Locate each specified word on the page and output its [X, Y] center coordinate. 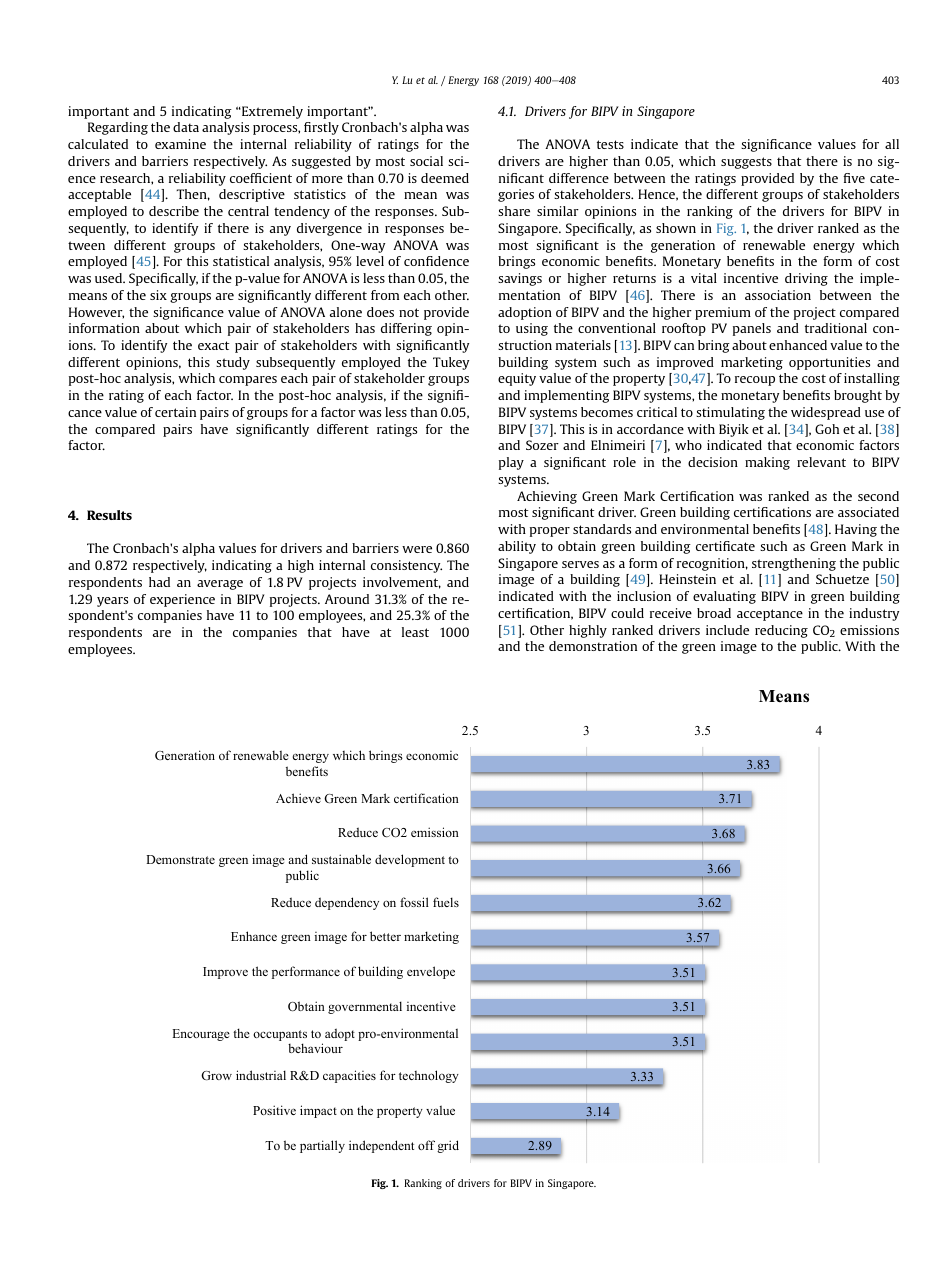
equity [517, 379]
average [220, 585]
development [410, 860]
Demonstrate [180, 859]
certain [175, 412]
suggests [746, 163]
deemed [445, 178]
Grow [216, 1076]
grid [448, 1146]
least [415, 632]
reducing [781, 631]
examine [180, 144]
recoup [755, 381]
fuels [446, 902]
